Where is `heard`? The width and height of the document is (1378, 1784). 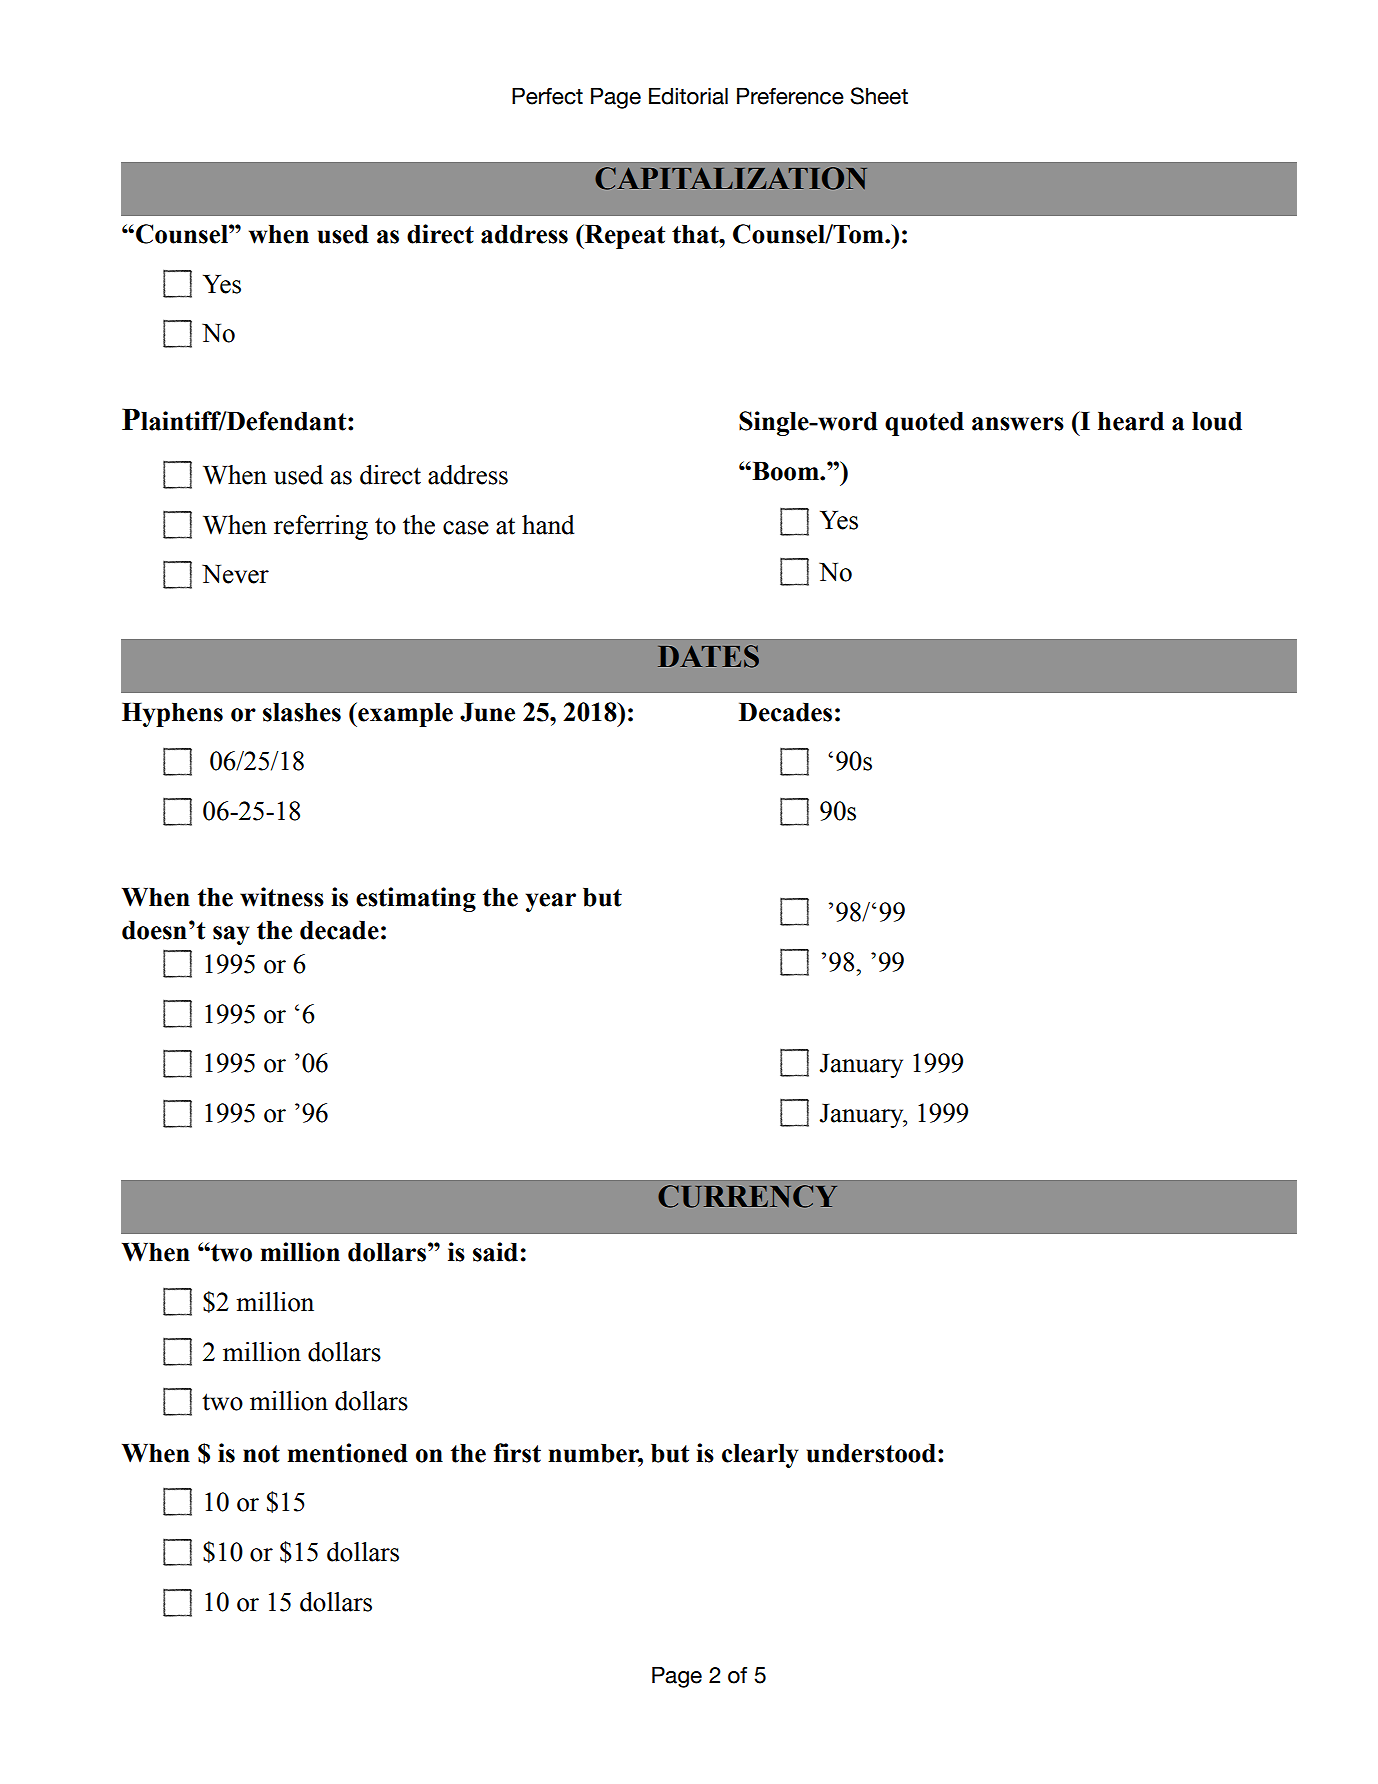 heard is located at coordinates (1131, 421).
